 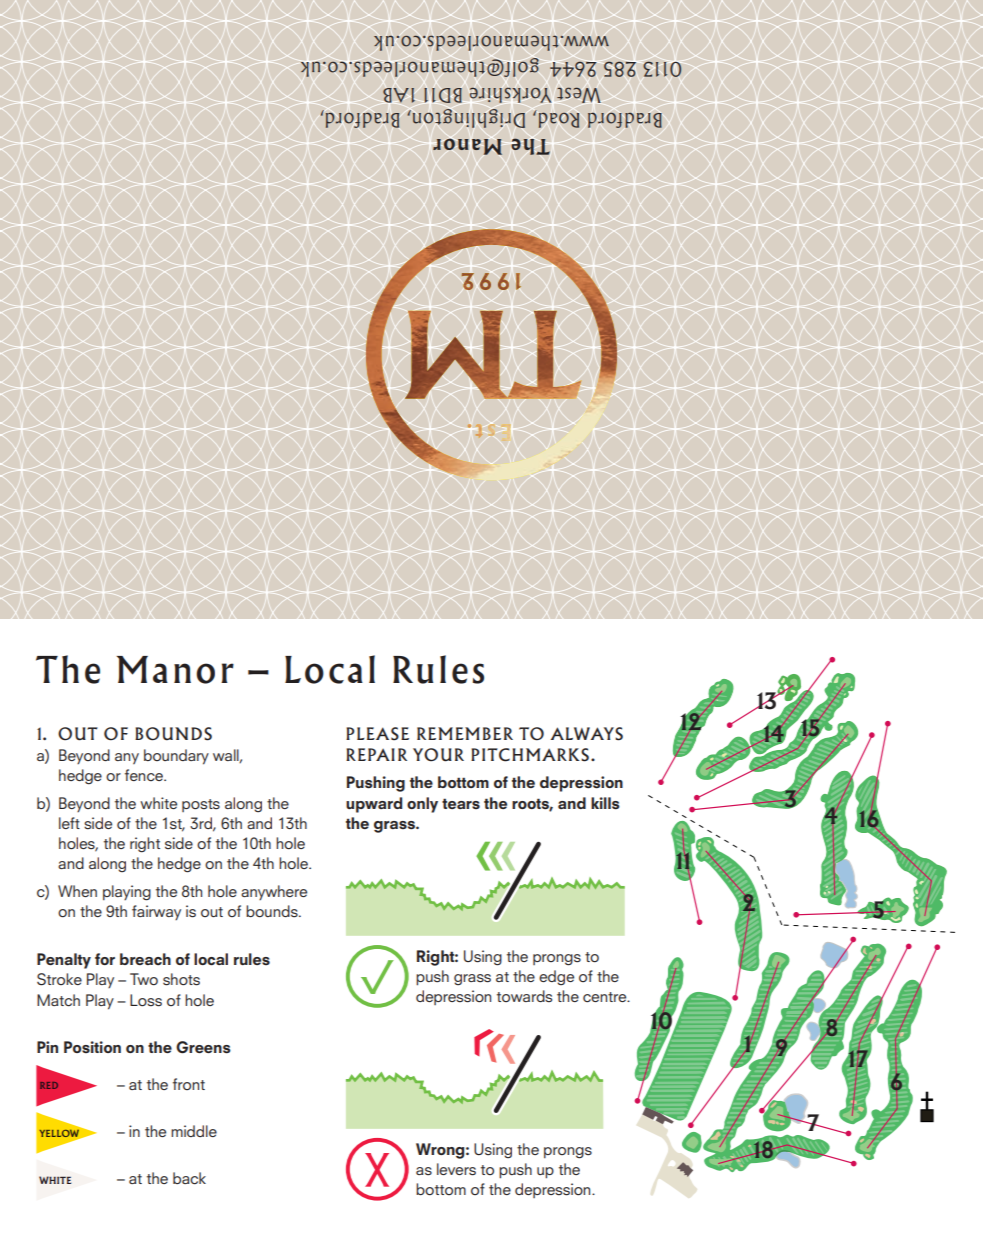 I want to click on kills, so click(x=605, y=803).
